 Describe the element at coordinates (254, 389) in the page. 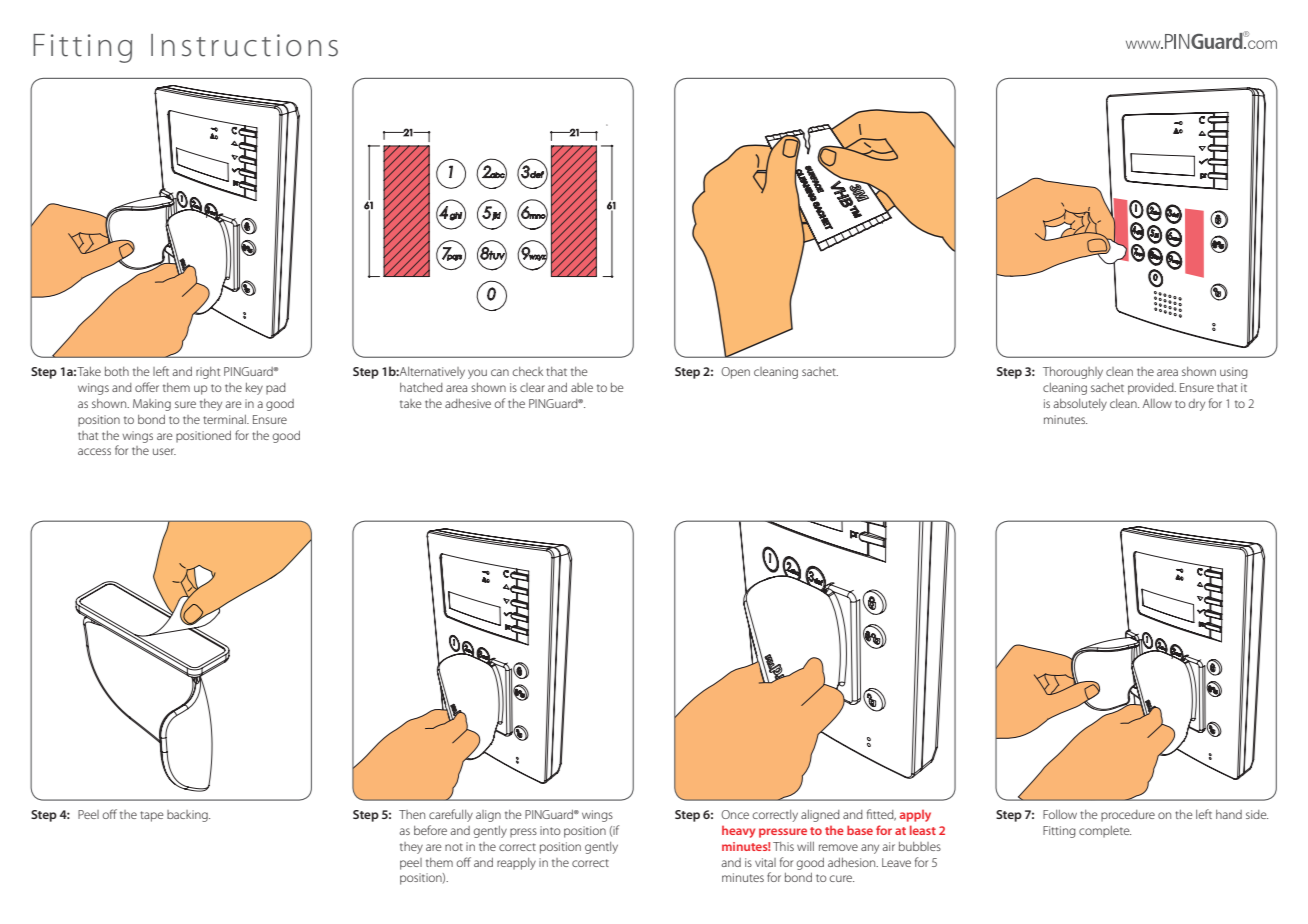

I see `key` at that location.
